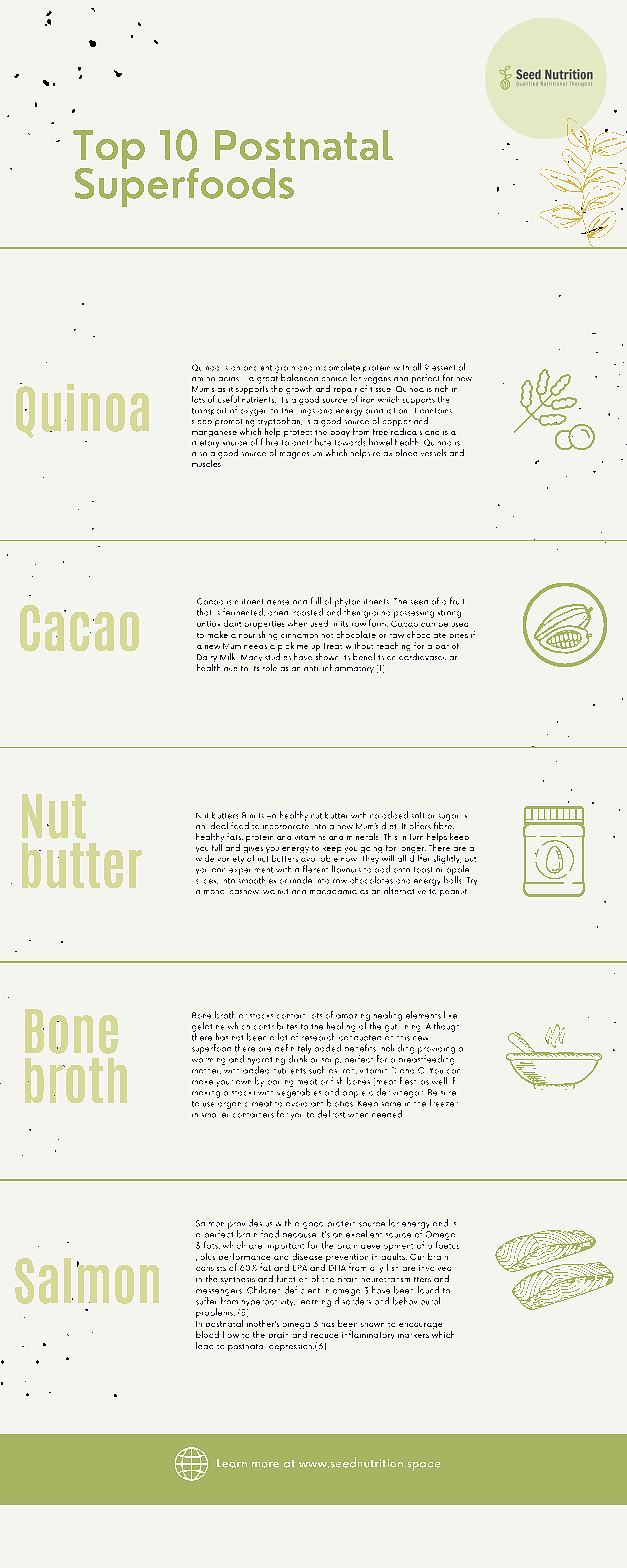 This screenshot has height=1568, width=627. Describe the element at coordinates (265, 1465) in the screenshot. I see `more` at that location.
